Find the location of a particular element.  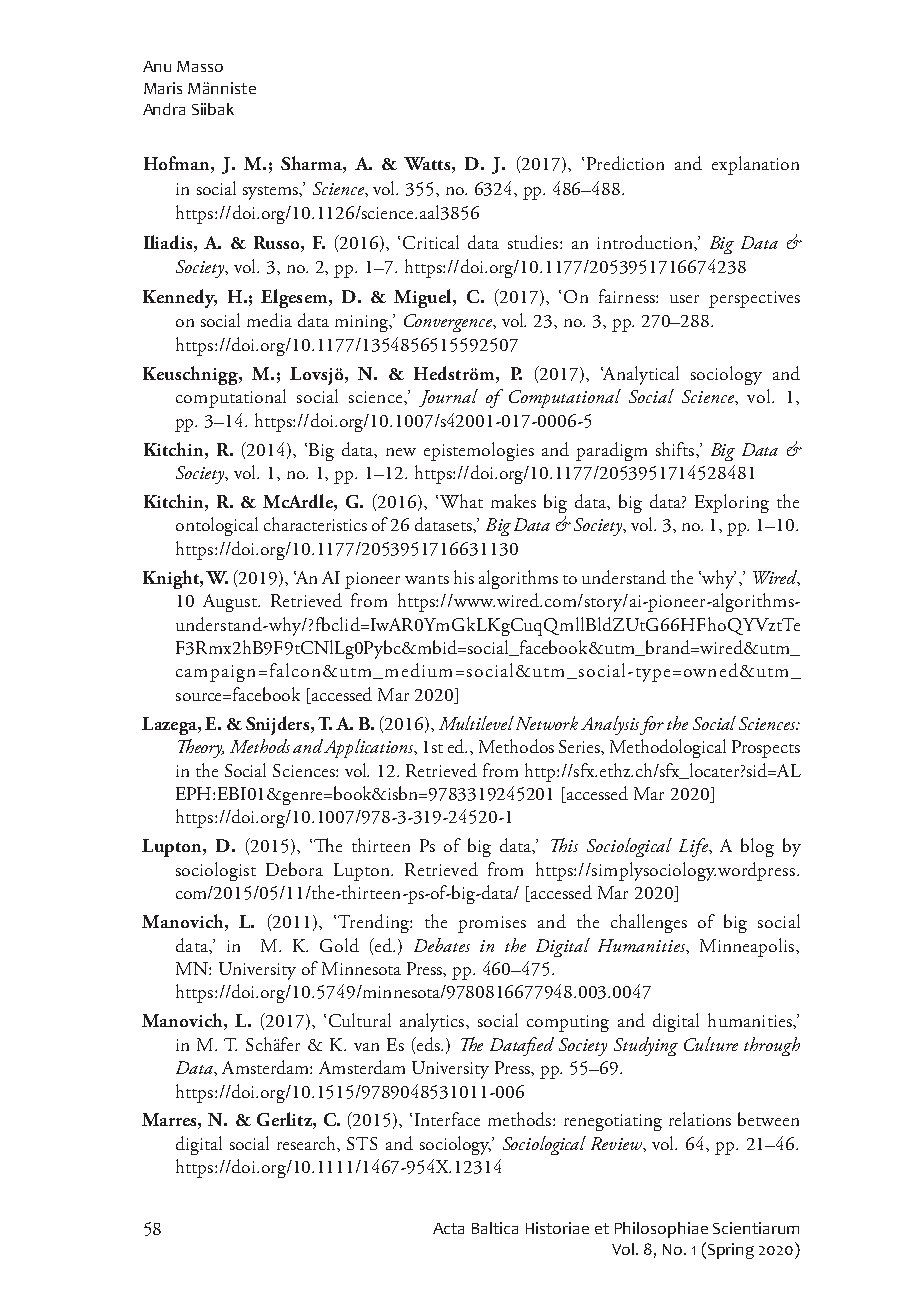

explanation is located at coordinates (755, 165).
